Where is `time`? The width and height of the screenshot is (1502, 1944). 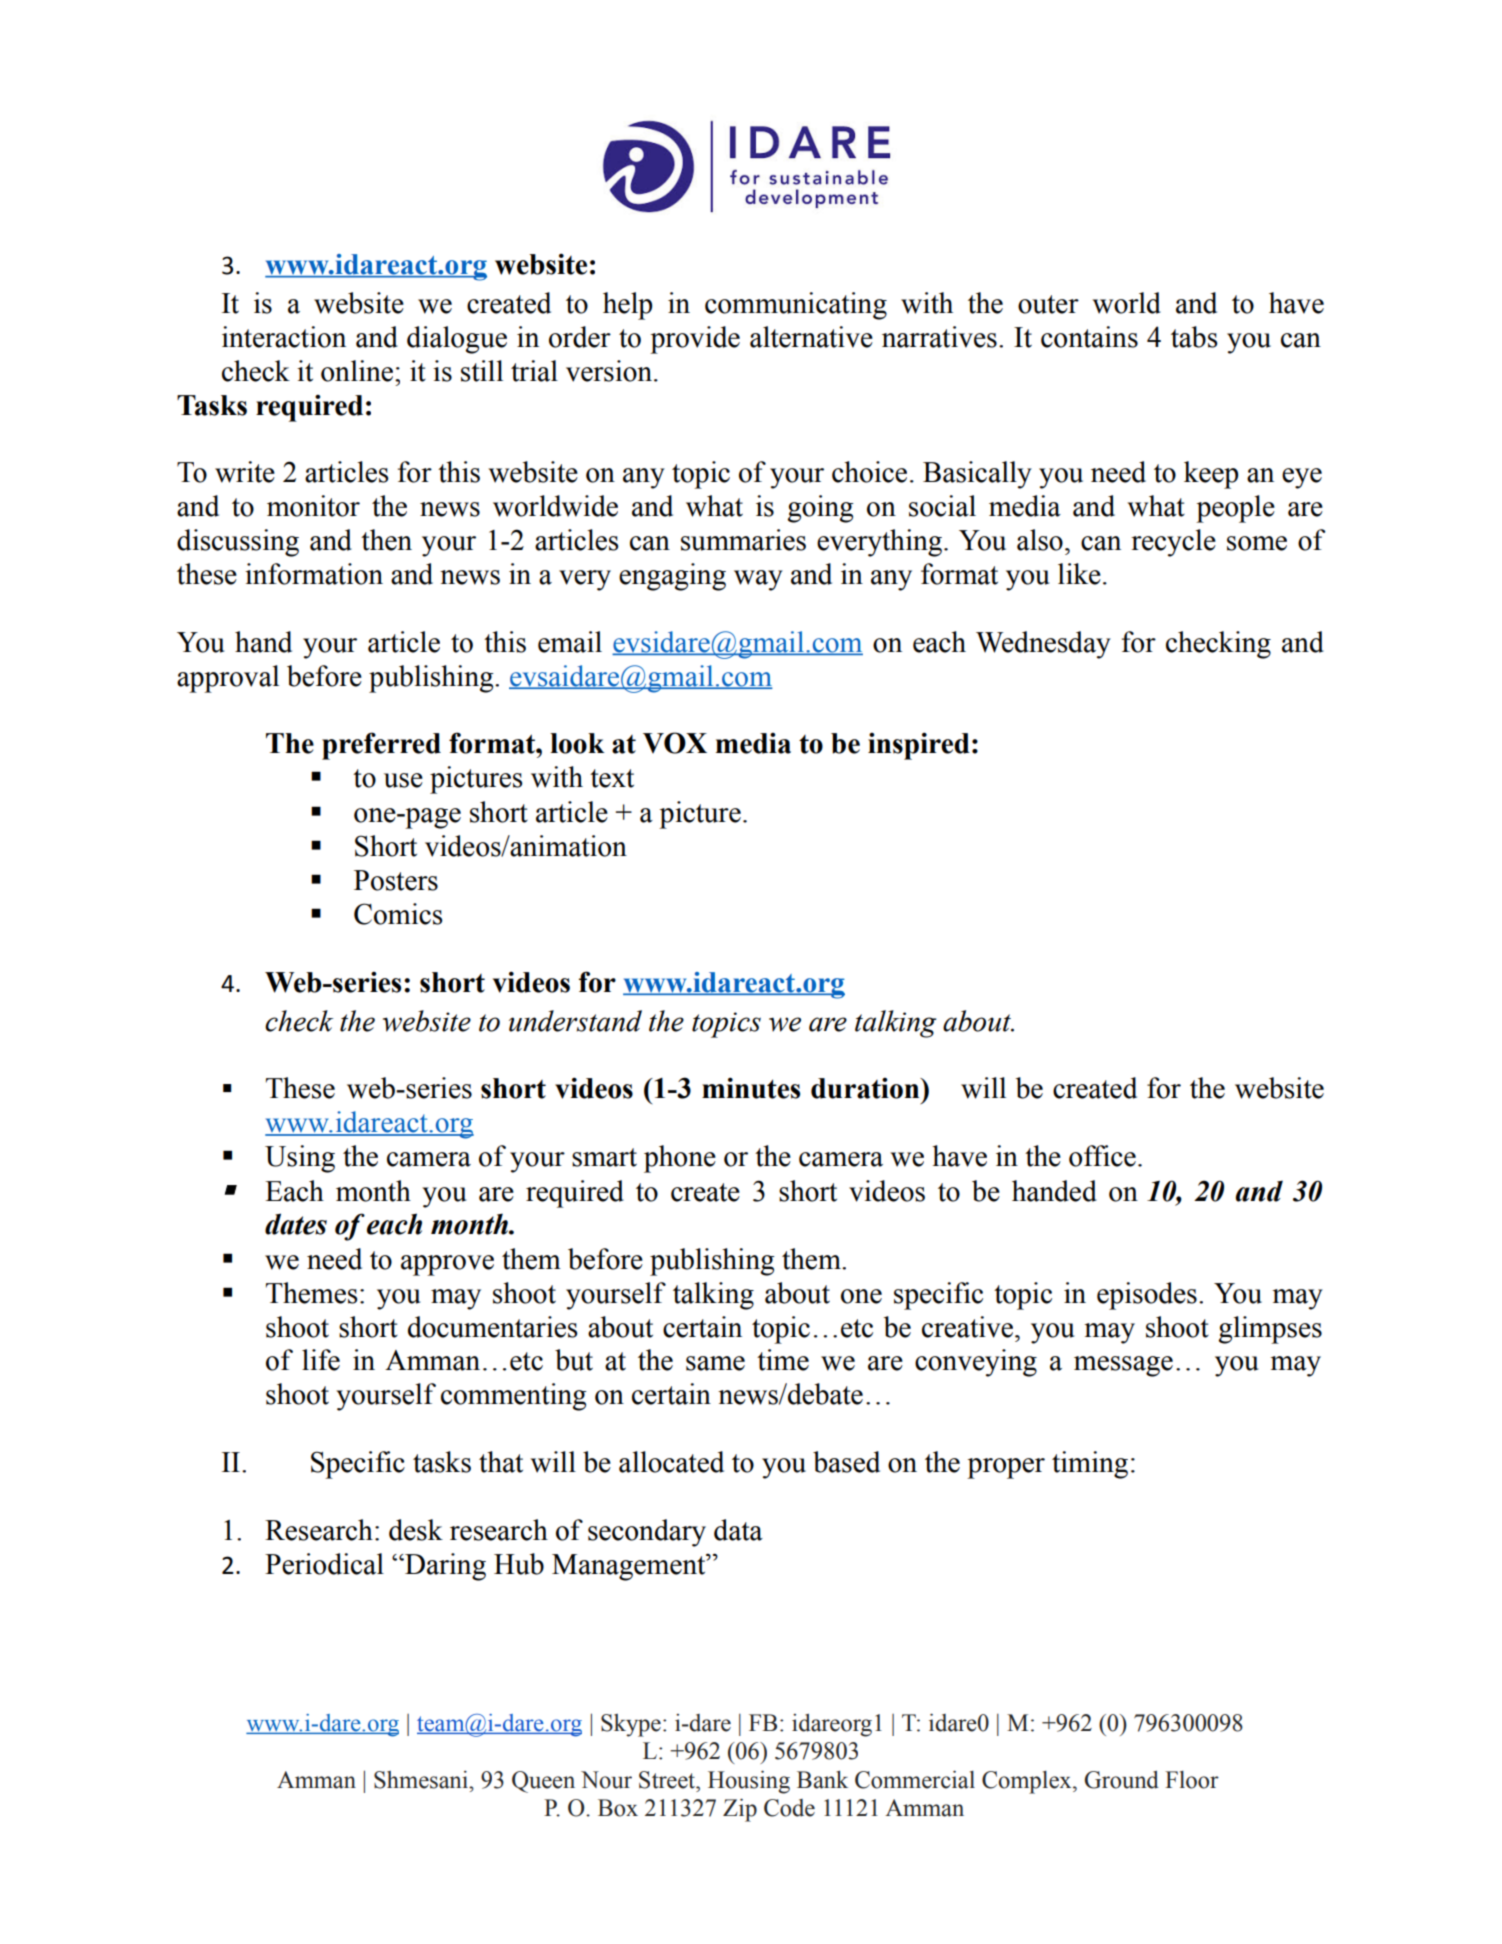 time is located at coordinates (783, 1360).
